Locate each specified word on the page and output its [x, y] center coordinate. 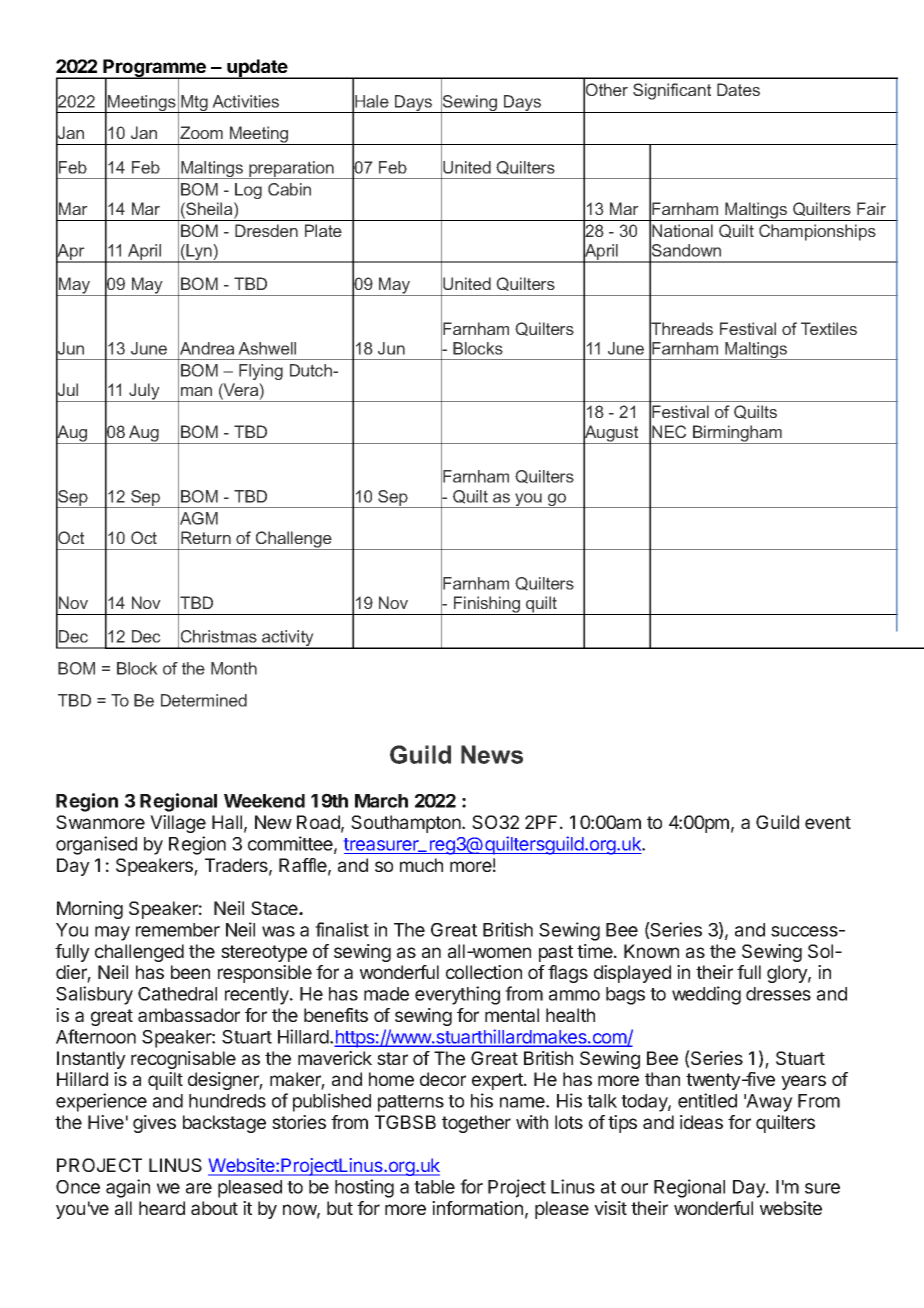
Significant [672, 91]
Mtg [194, 104]
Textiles [829, 328]
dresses [778, 994]
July [144, 392]
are [199, 1188]
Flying [261, 372]
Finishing [487, 605]
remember [178, 930]
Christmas [219, 636]
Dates [738, 89]
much [421, 865]
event [828, 822]
